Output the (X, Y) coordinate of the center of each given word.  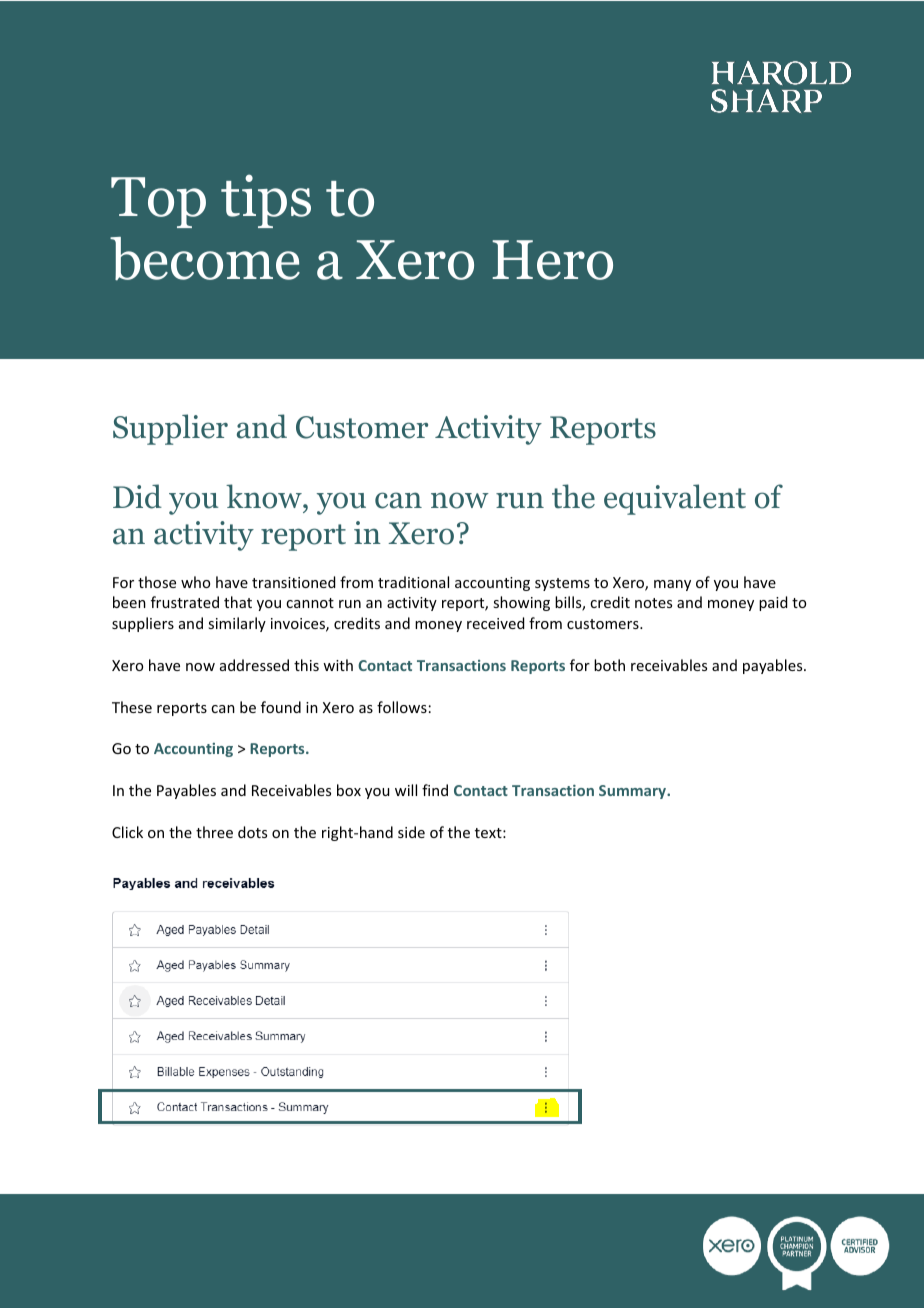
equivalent (675, 499)
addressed (254, 665)
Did (137, 496)
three (214, 832)
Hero (552, 260)
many (672, 585)
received (495, 623)
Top (158, 202)
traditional (413, 582)
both (609, 665)
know (265, 496)
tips (266, 201)
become (205, 259)
